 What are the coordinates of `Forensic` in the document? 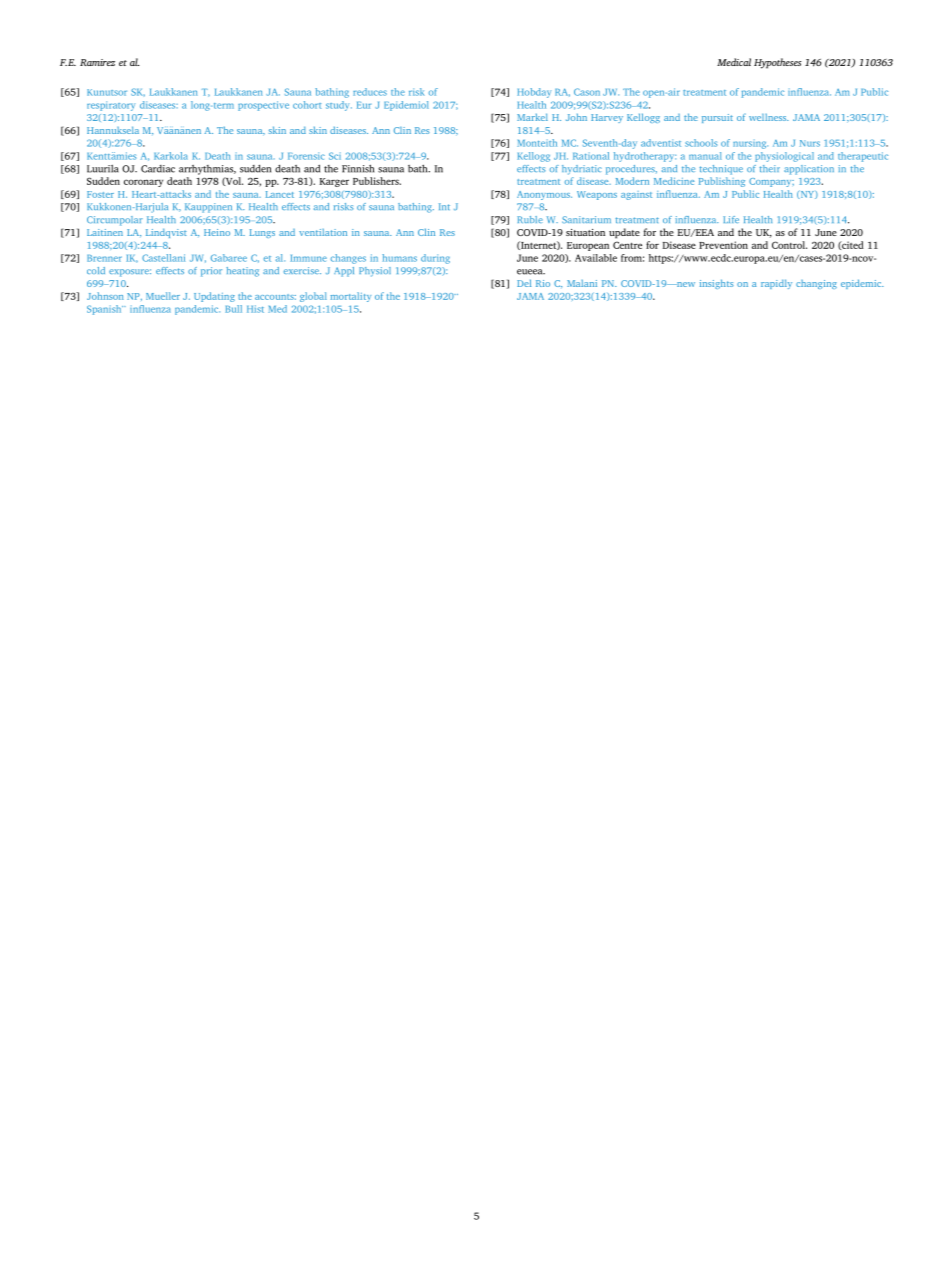 It's located at (306, 156).
